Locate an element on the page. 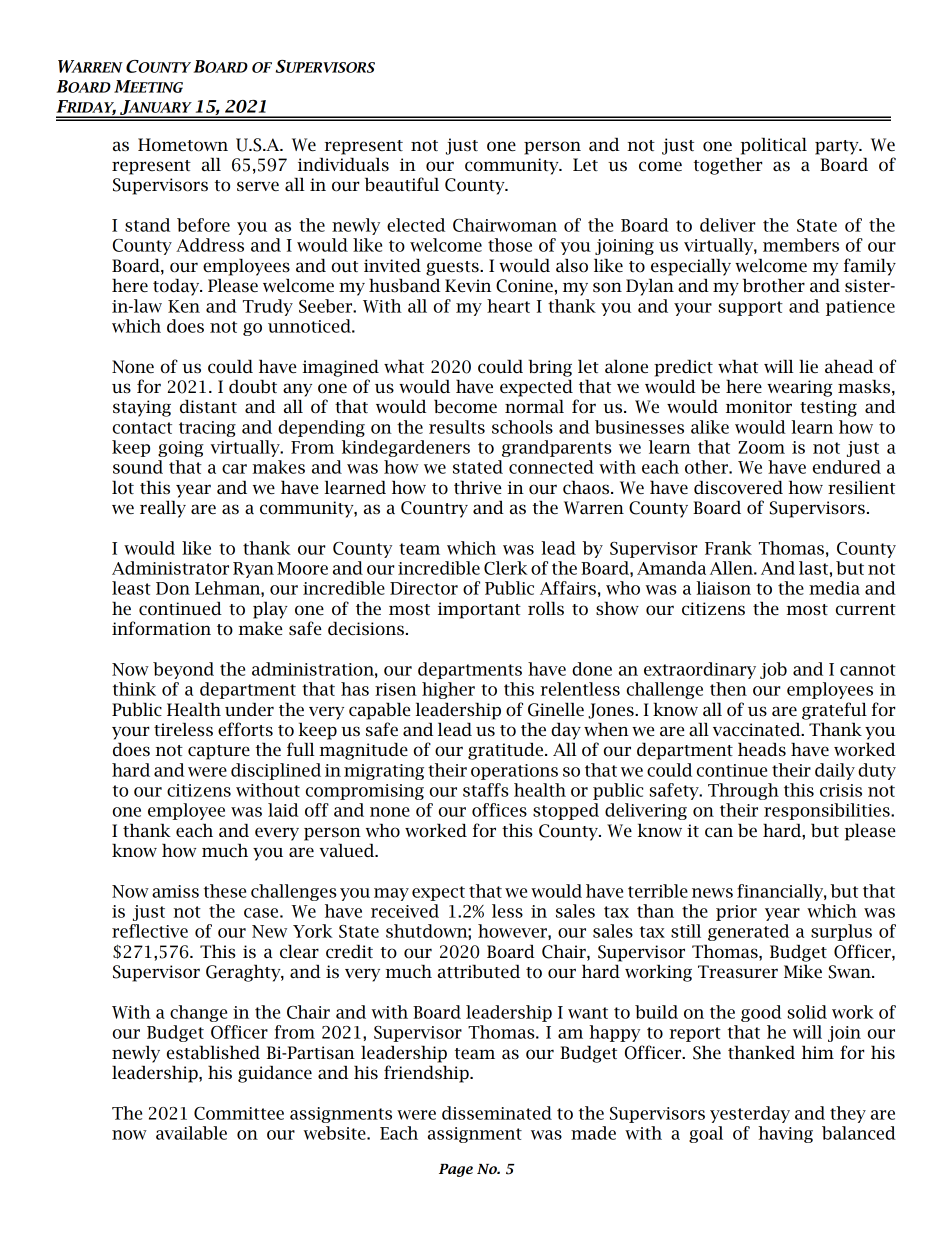 The width and height of the page is (952, 1233). beautiful is located at coordinates (402, 184).
